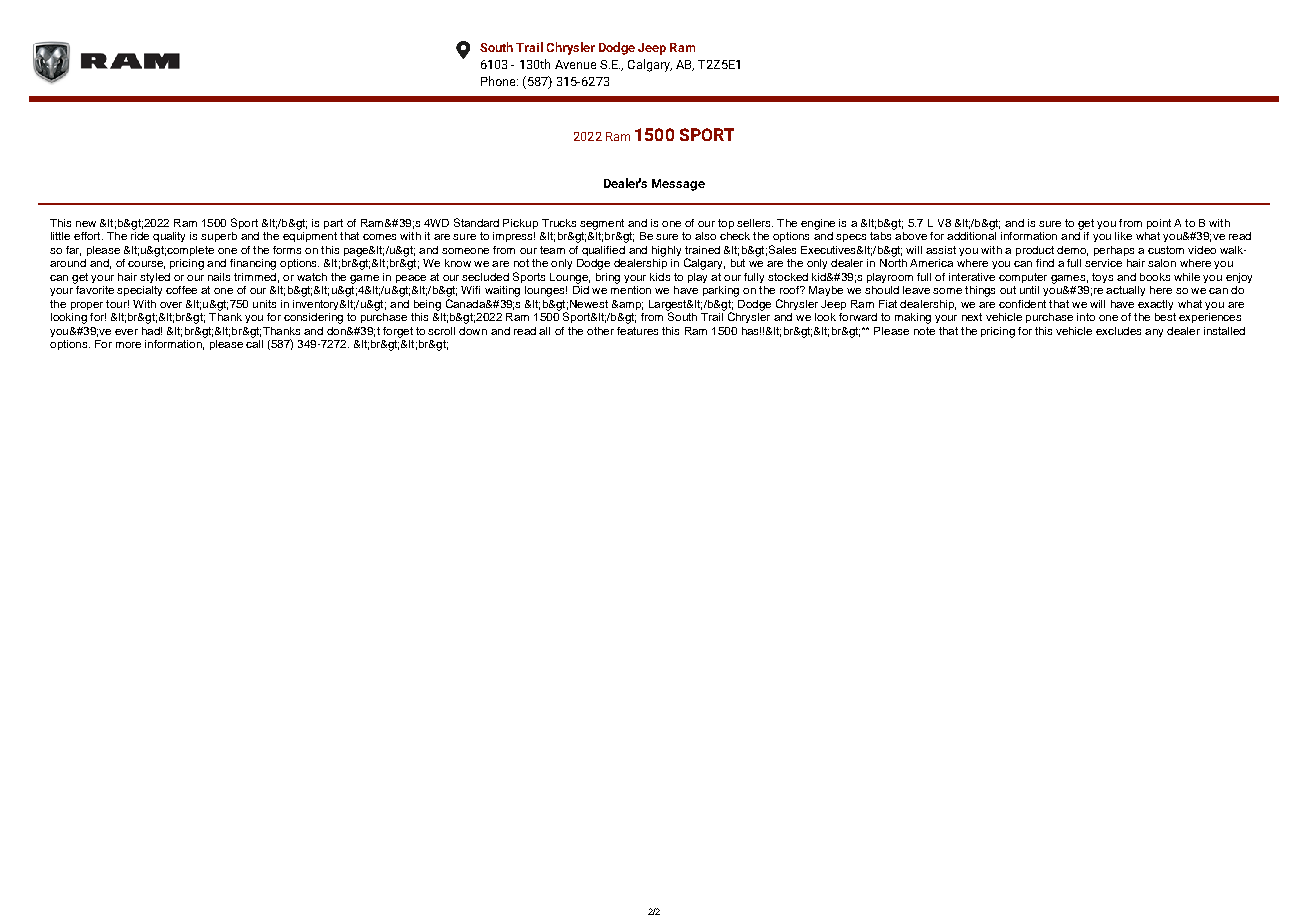 The height and width of the screenshot is (924, 1308). What do you see at coordinates (1159, 224) in the screenshot?
I see `point` at bounding box center [1159, 224].
